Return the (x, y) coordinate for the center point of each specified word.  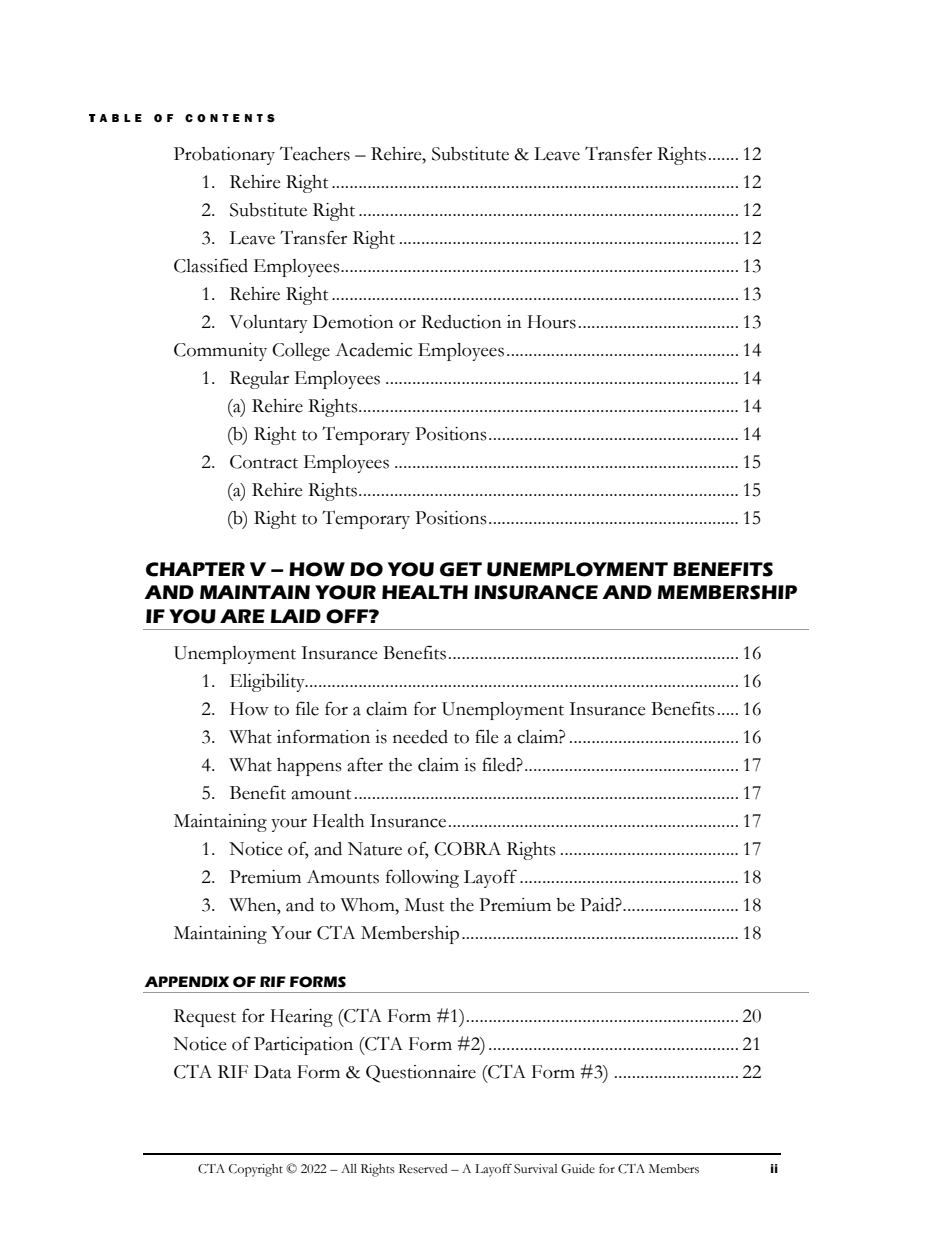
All (349, 1168)
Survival (535, 1169)
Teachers (315, 153)
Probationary (224, 156)
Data (273, 1072)
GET (461, 569)
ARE (242, 616)
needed (420, 737)
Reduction (461, 322)
